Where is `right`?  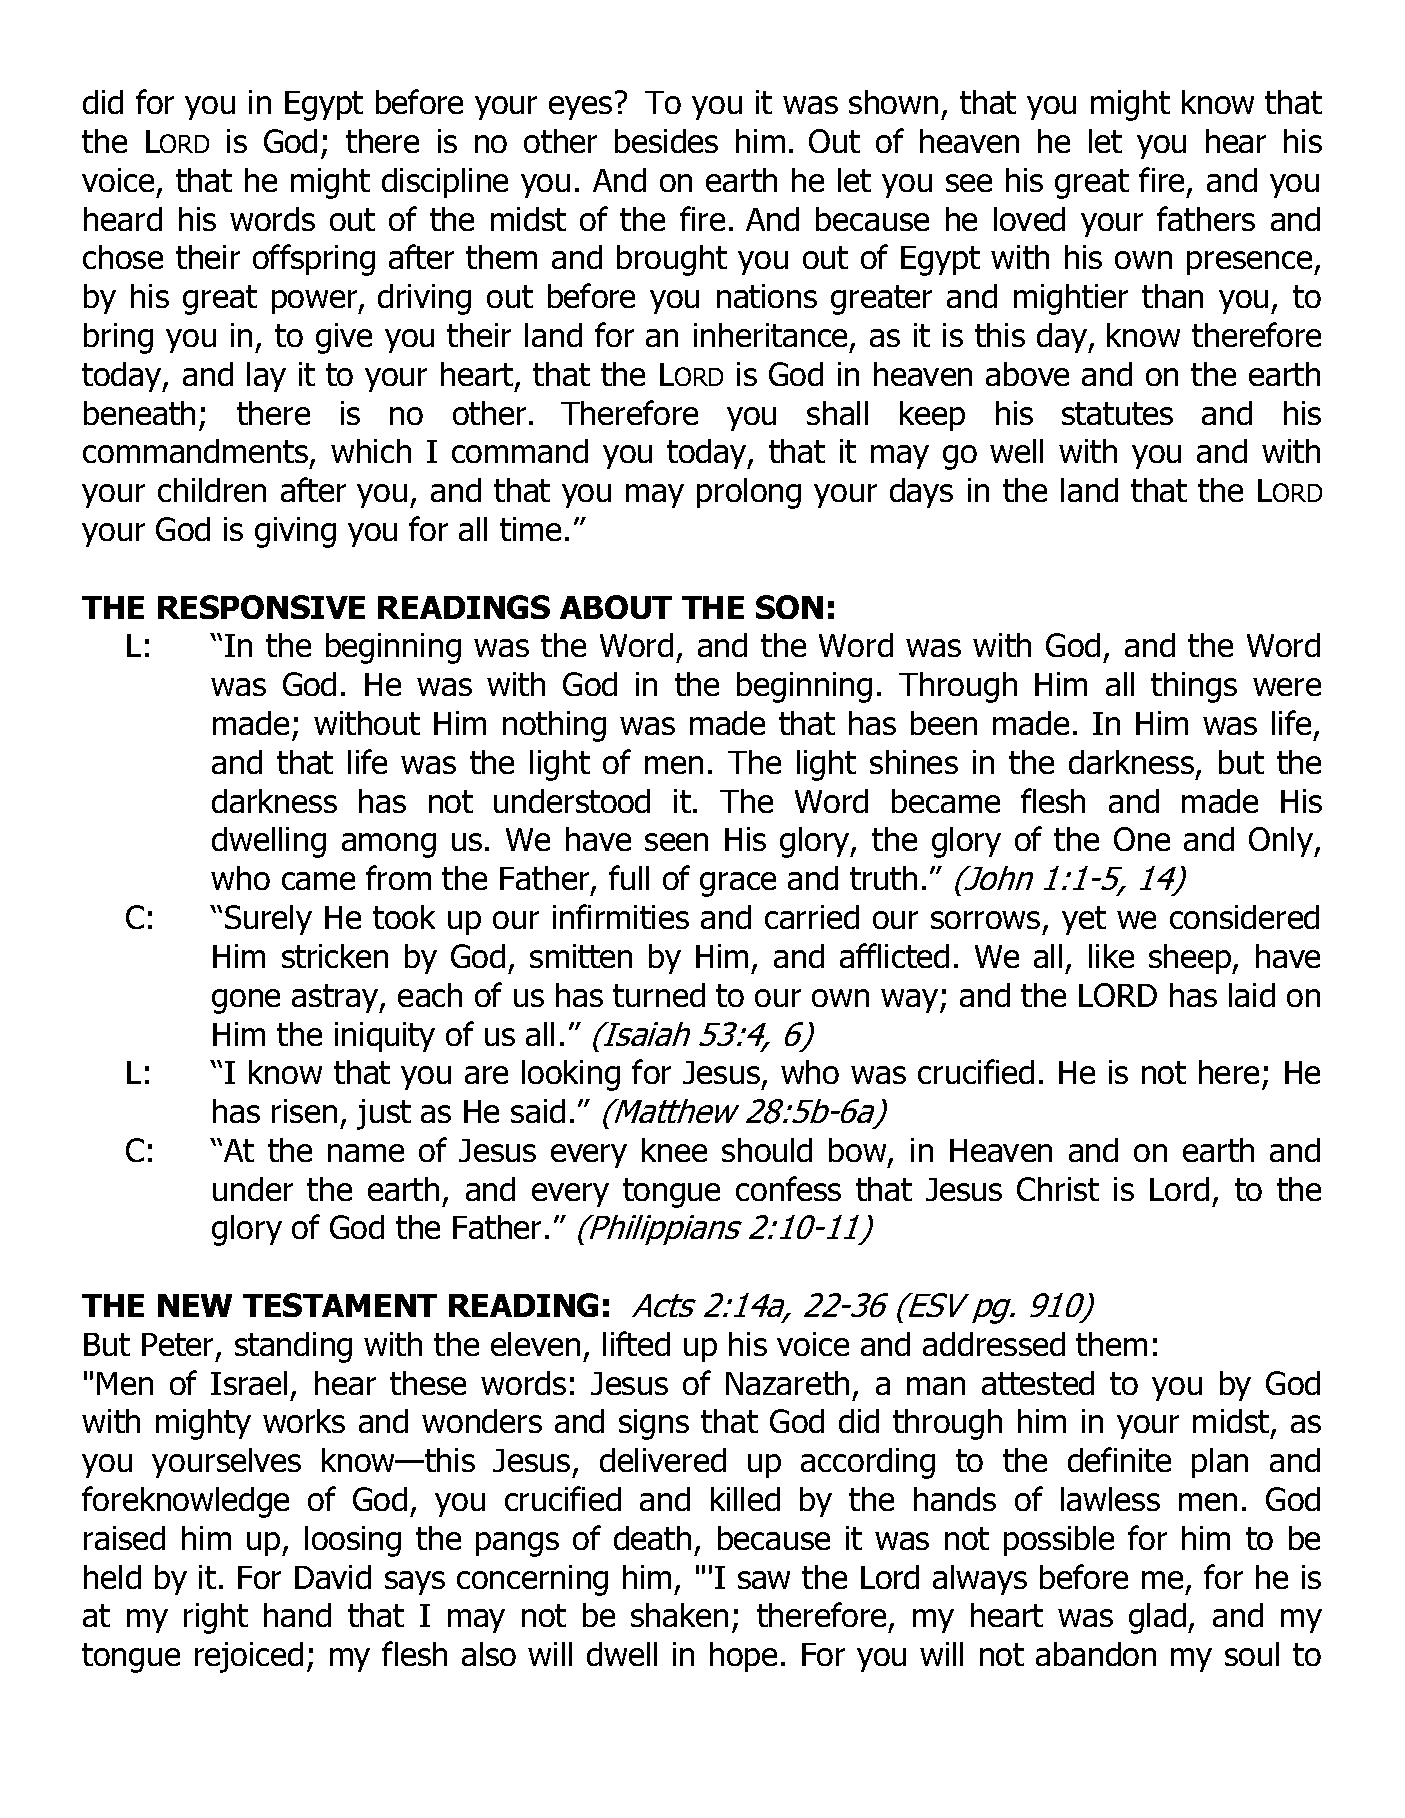
right is located at coordinates (216, 1618).
